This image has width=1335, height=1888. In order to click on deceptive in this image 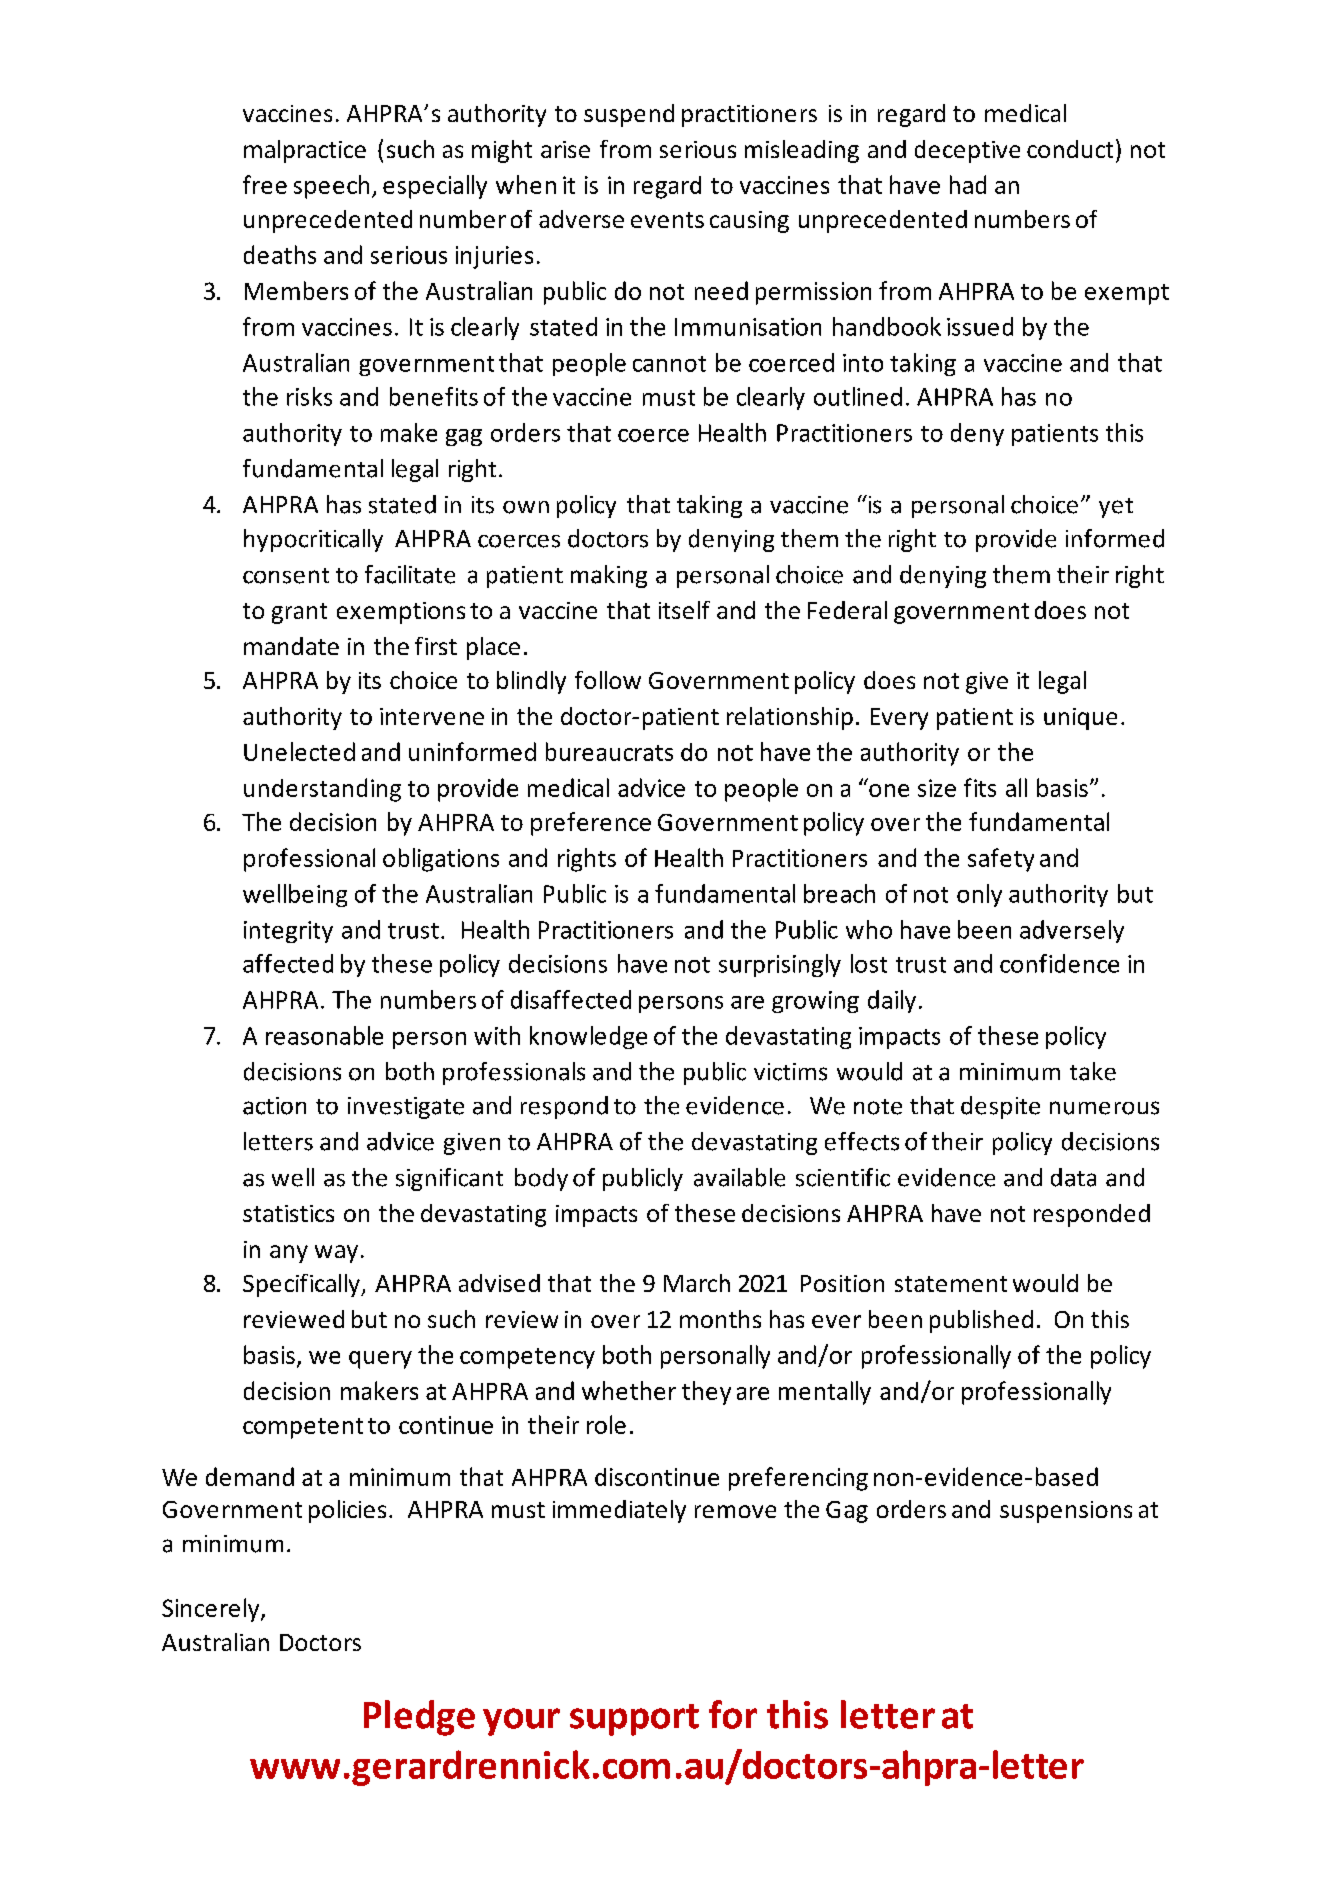, I will do `click(967, 151)`.
